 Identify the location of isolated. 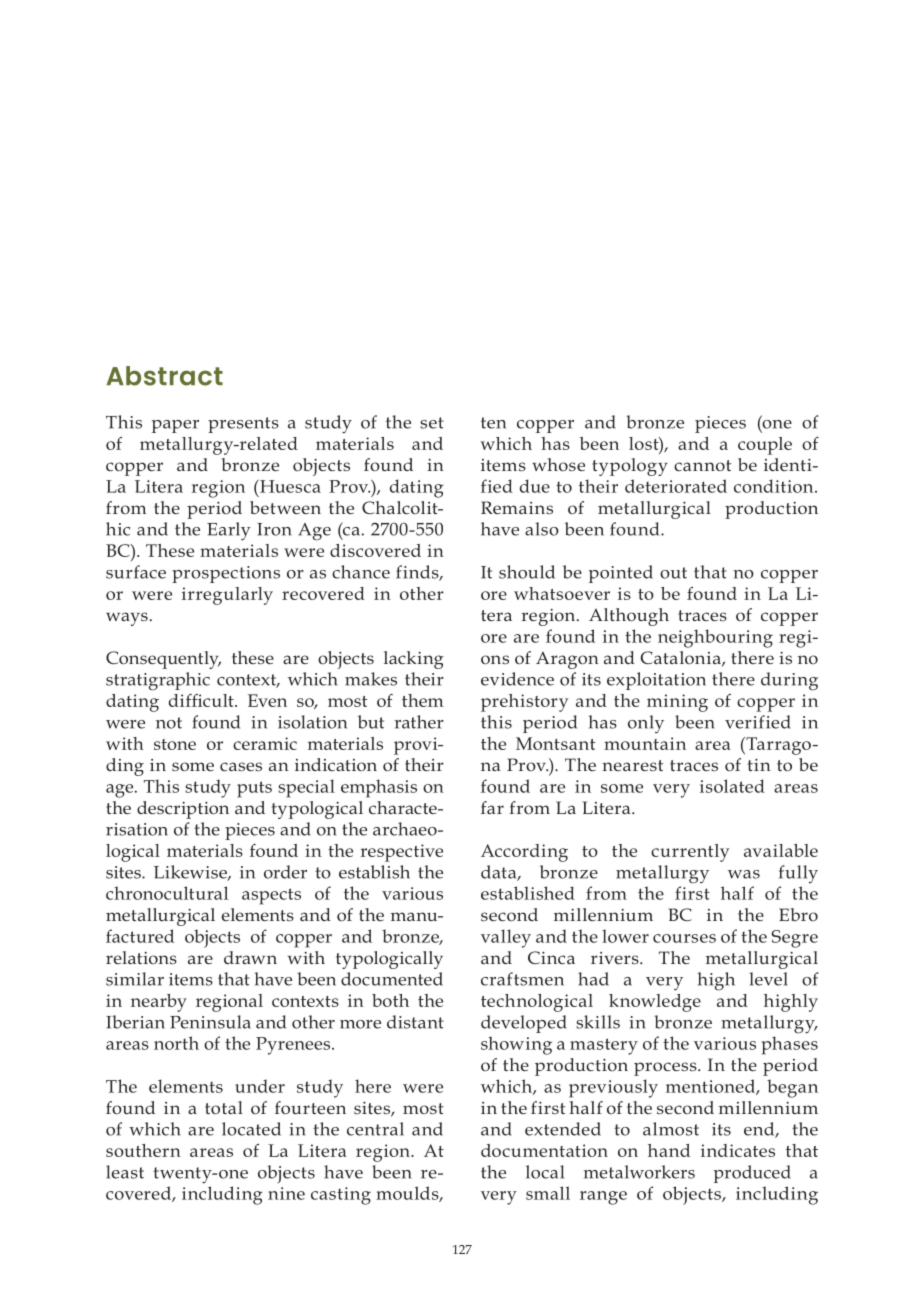
(732, 786).
